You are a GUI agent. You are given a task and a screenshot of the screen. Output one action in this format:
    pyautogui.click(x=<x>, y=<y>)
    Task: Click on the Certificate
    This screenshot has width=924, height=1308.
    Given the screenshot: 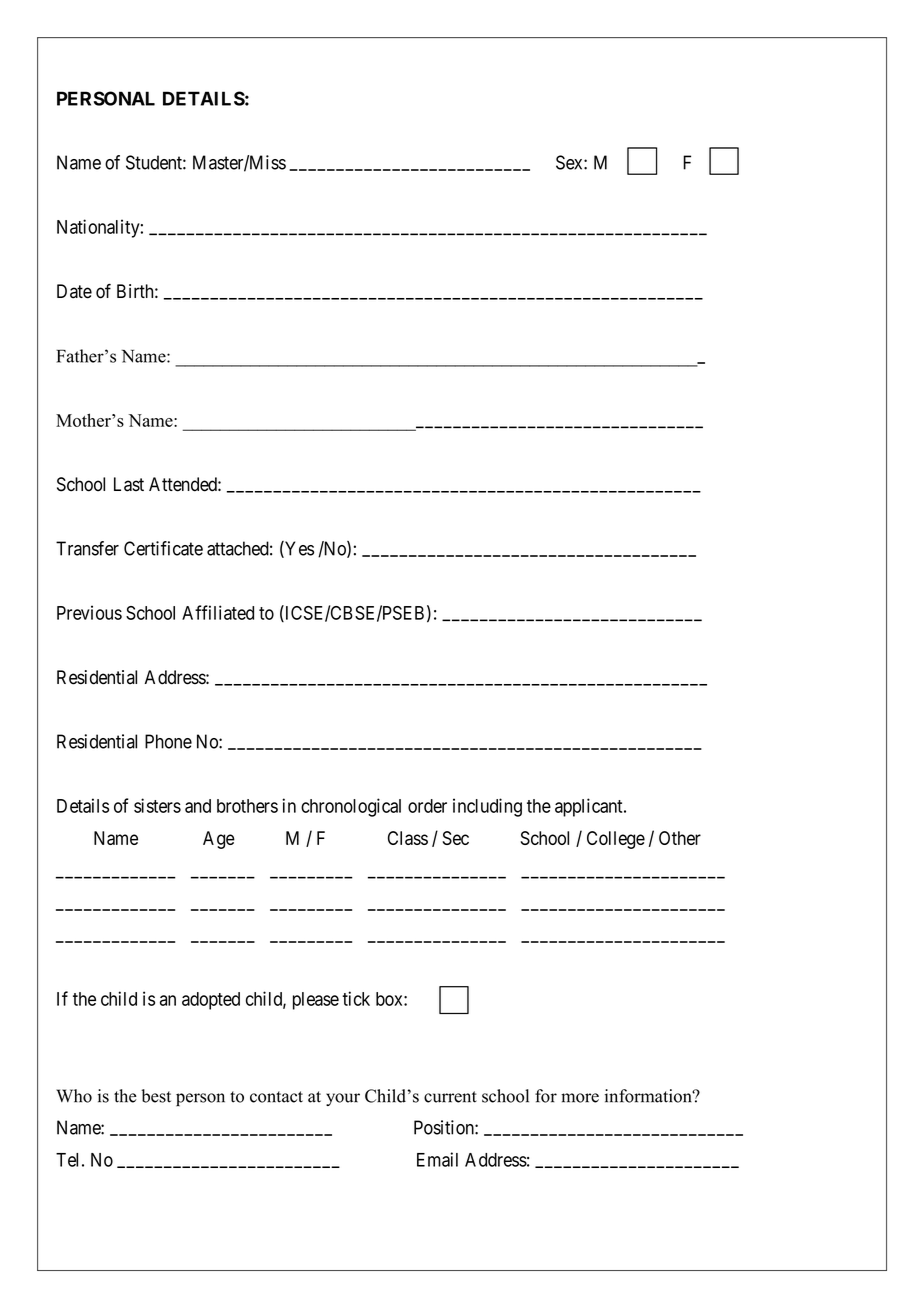 What is the action you would take?
    pyautogui.click(x=163, y=548)
